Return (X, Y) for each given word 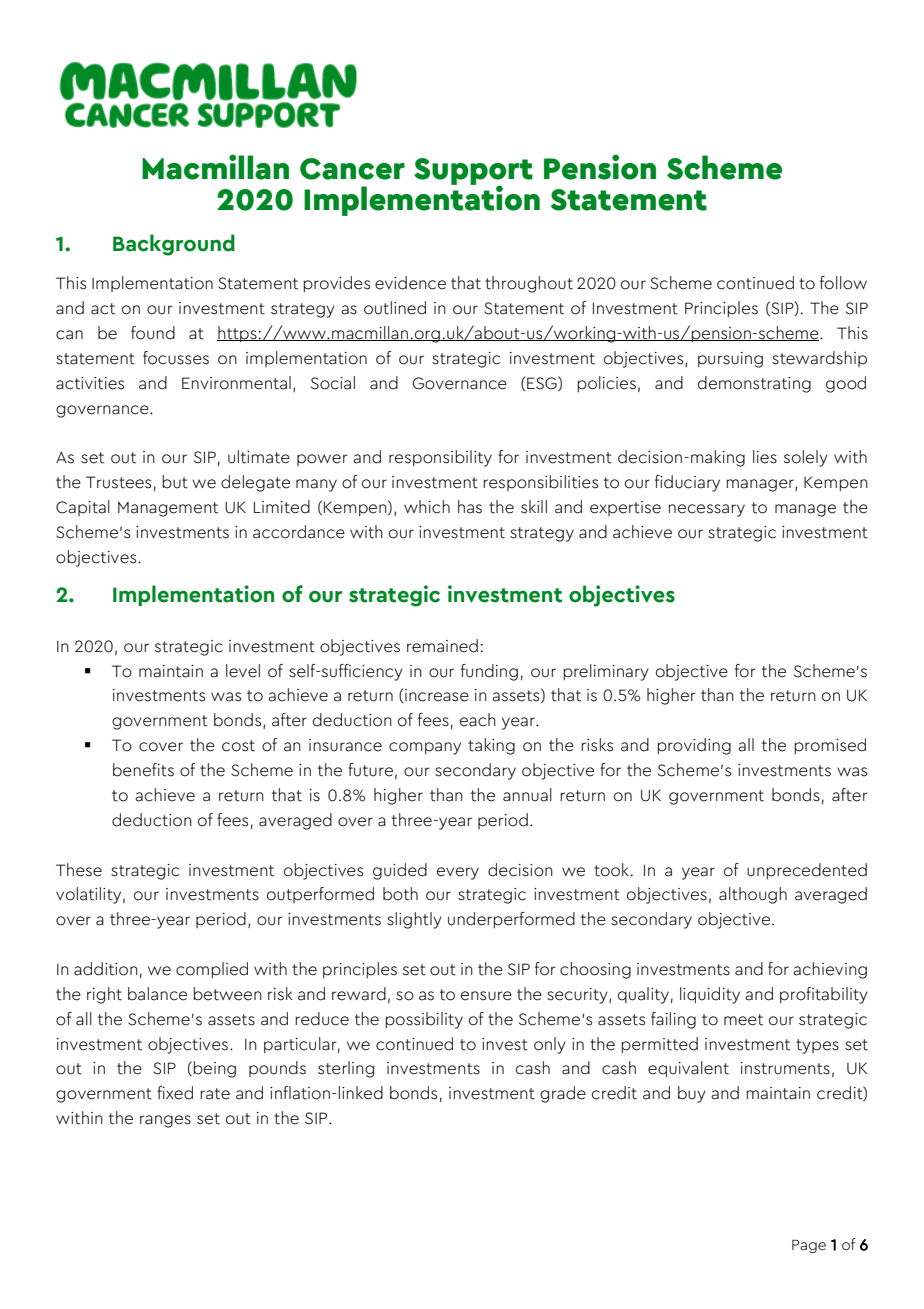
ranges (165, 1121)
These (79, 870)
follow (843, 283)
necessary (706, 510)
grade (563, 1094)
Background (174, 245)
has (470, 507)
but (175, 482)
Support (473, 172)
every (458, 873)
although (753, 895)
